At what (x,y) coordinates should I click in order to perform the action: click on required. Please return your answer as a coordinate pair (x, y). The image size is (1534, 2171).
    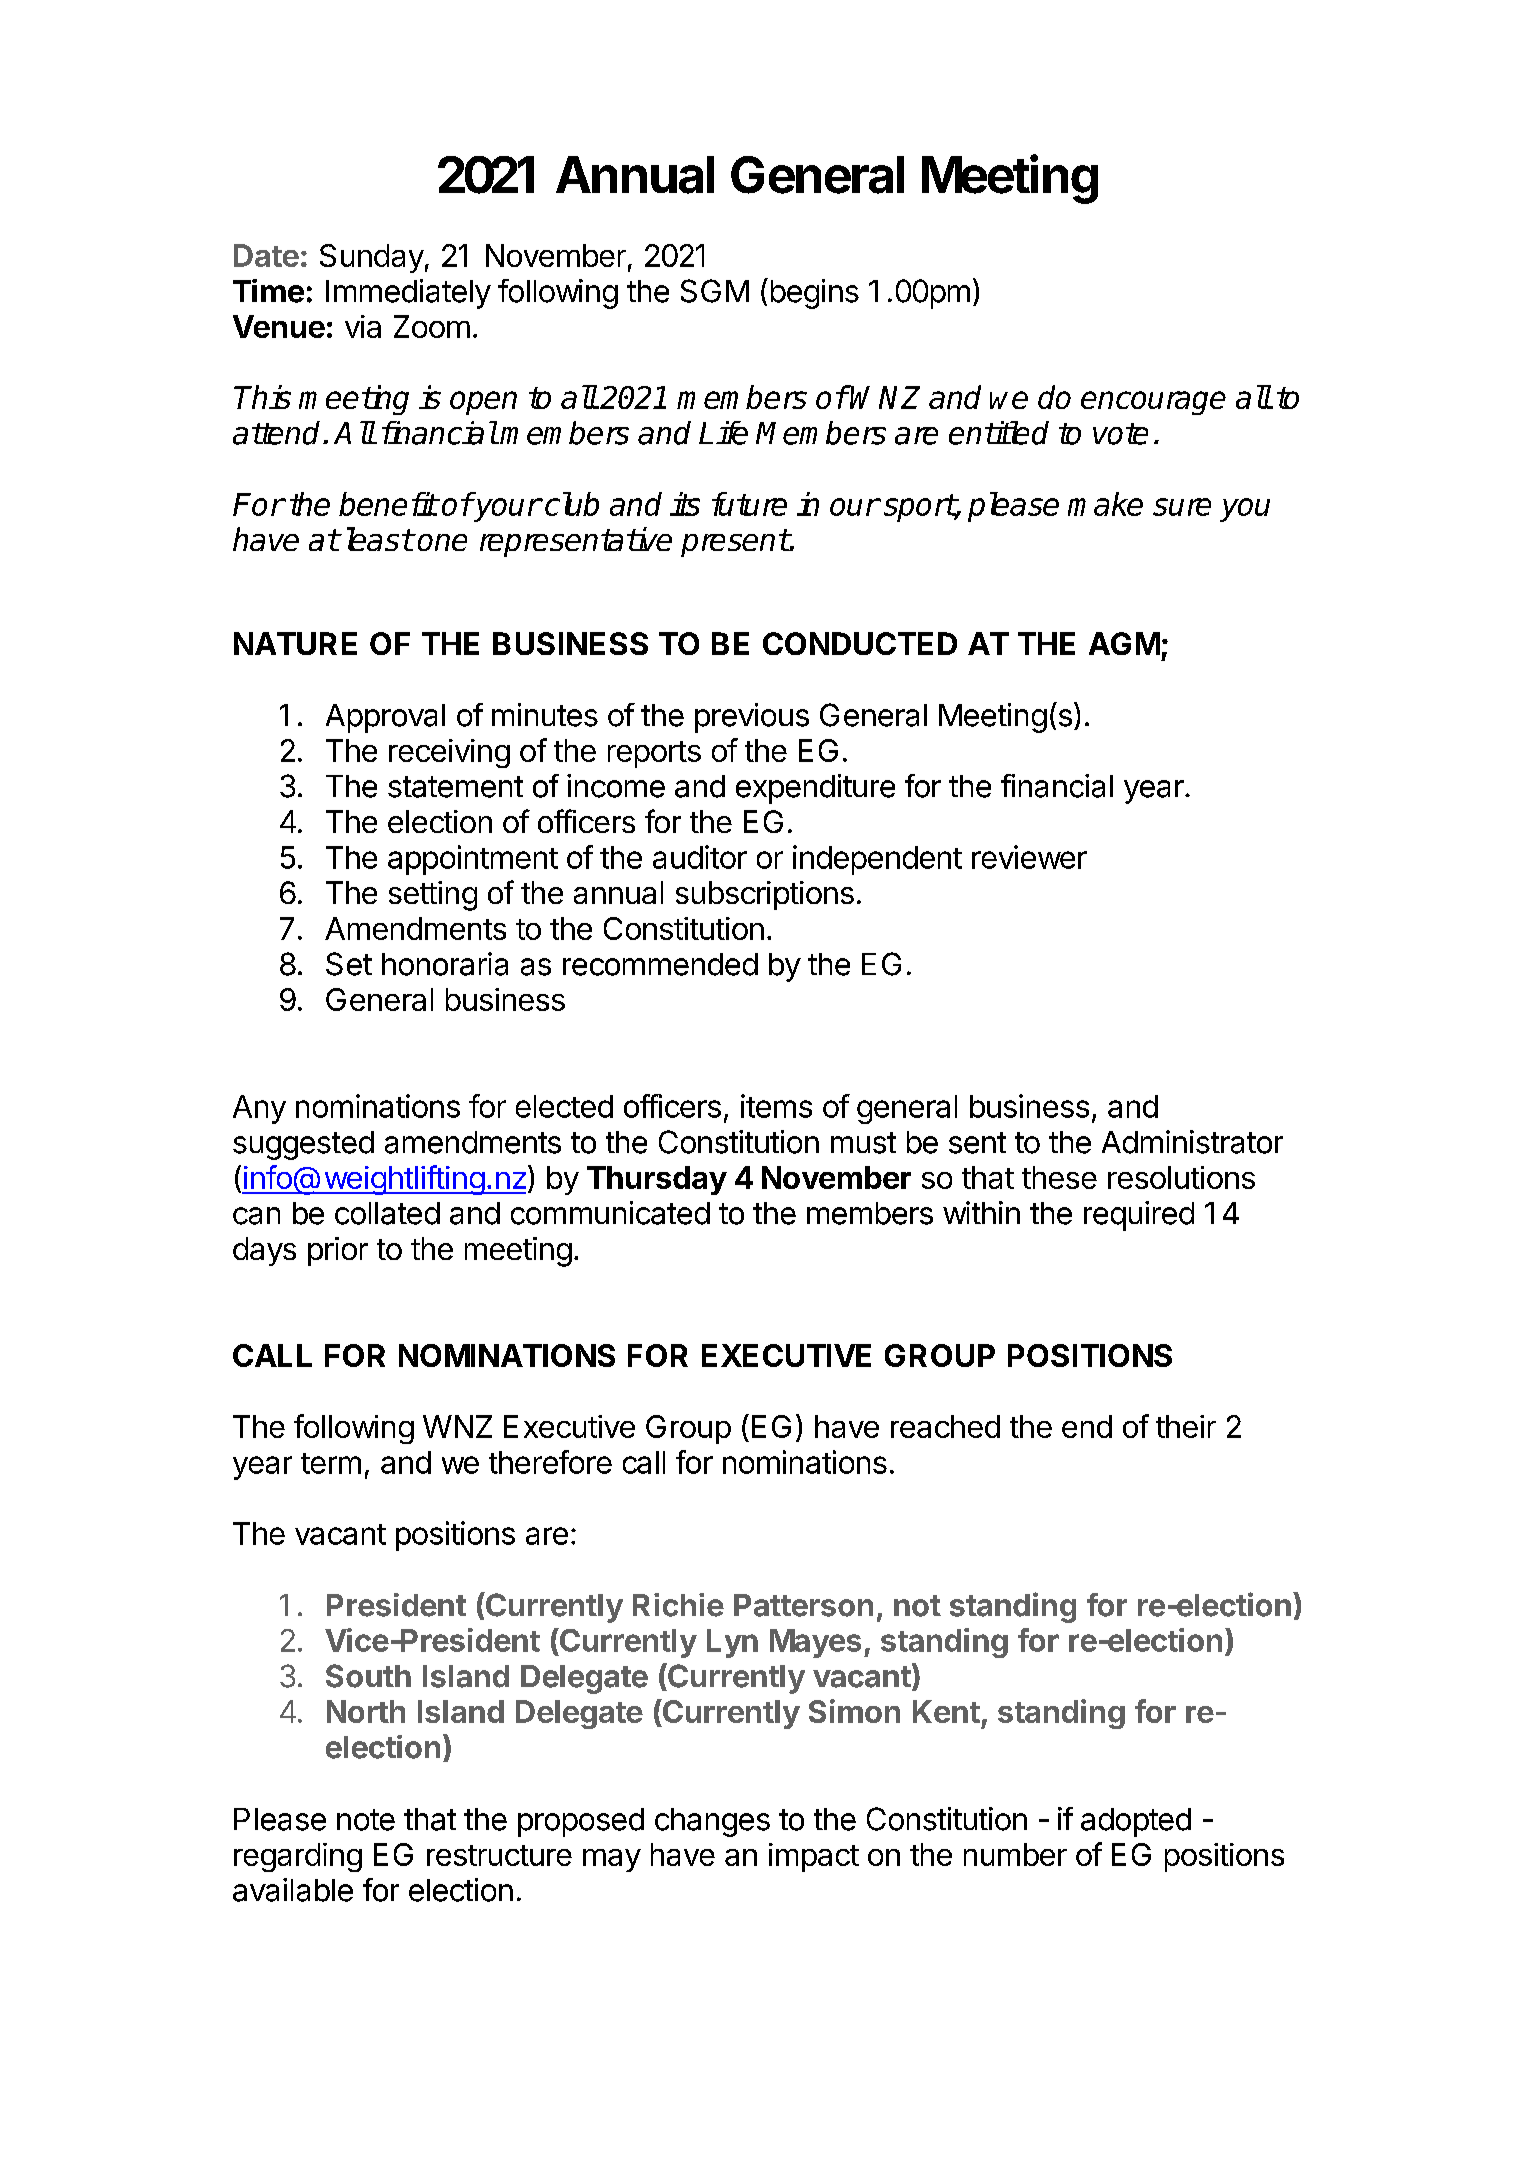
    Looking at the image, I should click on (1139, 1216).
